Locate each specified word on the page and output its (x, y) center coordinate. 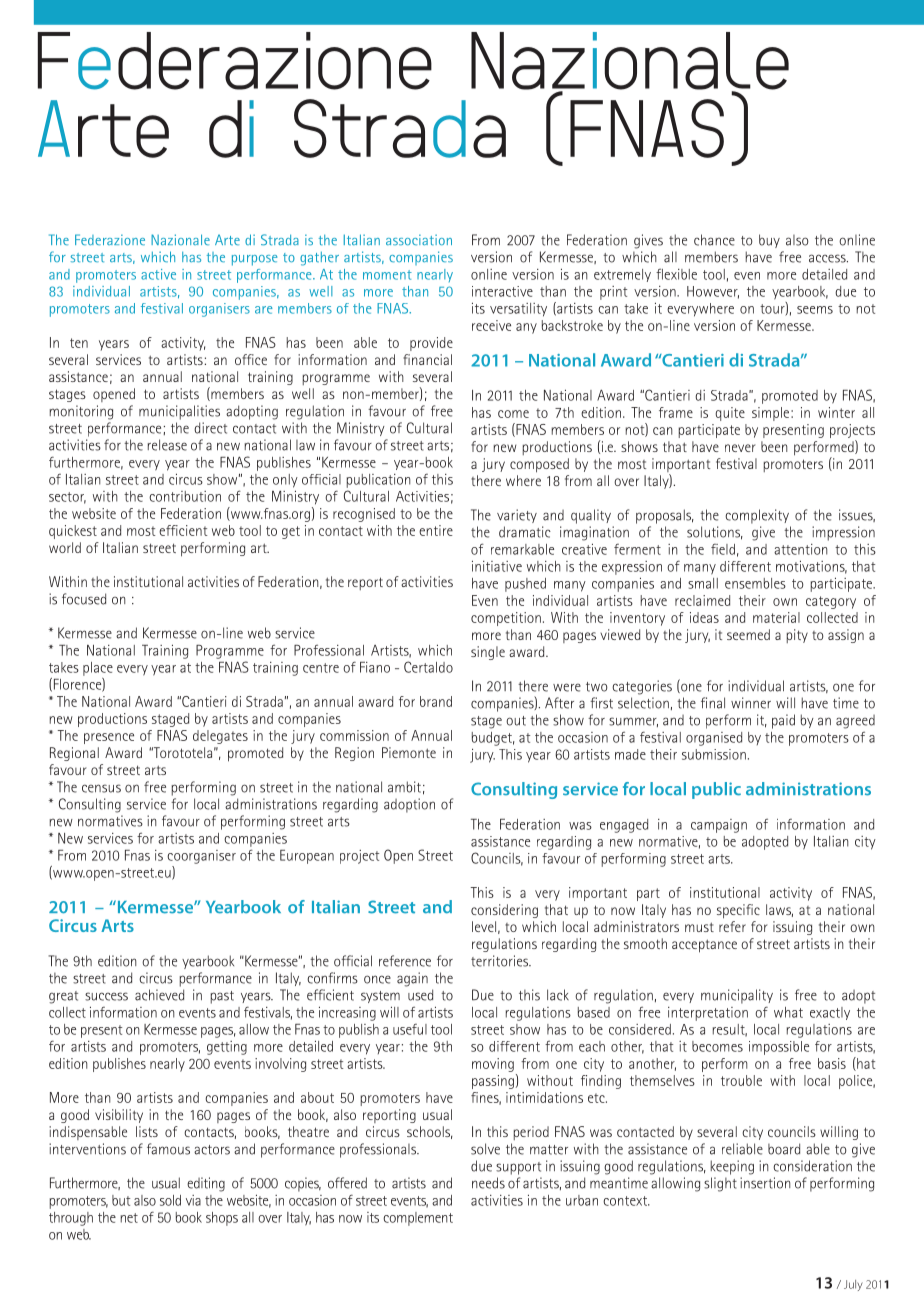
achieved (159, 995)
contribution (185, 496)
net (129, 1218)
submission (714, 754)
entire (436, 530)
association (419, 240)
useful (410, 1029)
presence (109, 738)
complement (418, 1219)
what (788, 1012)
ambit (404, 787)
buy (769, 241)
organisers (219, 310)
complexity (757, 516)
